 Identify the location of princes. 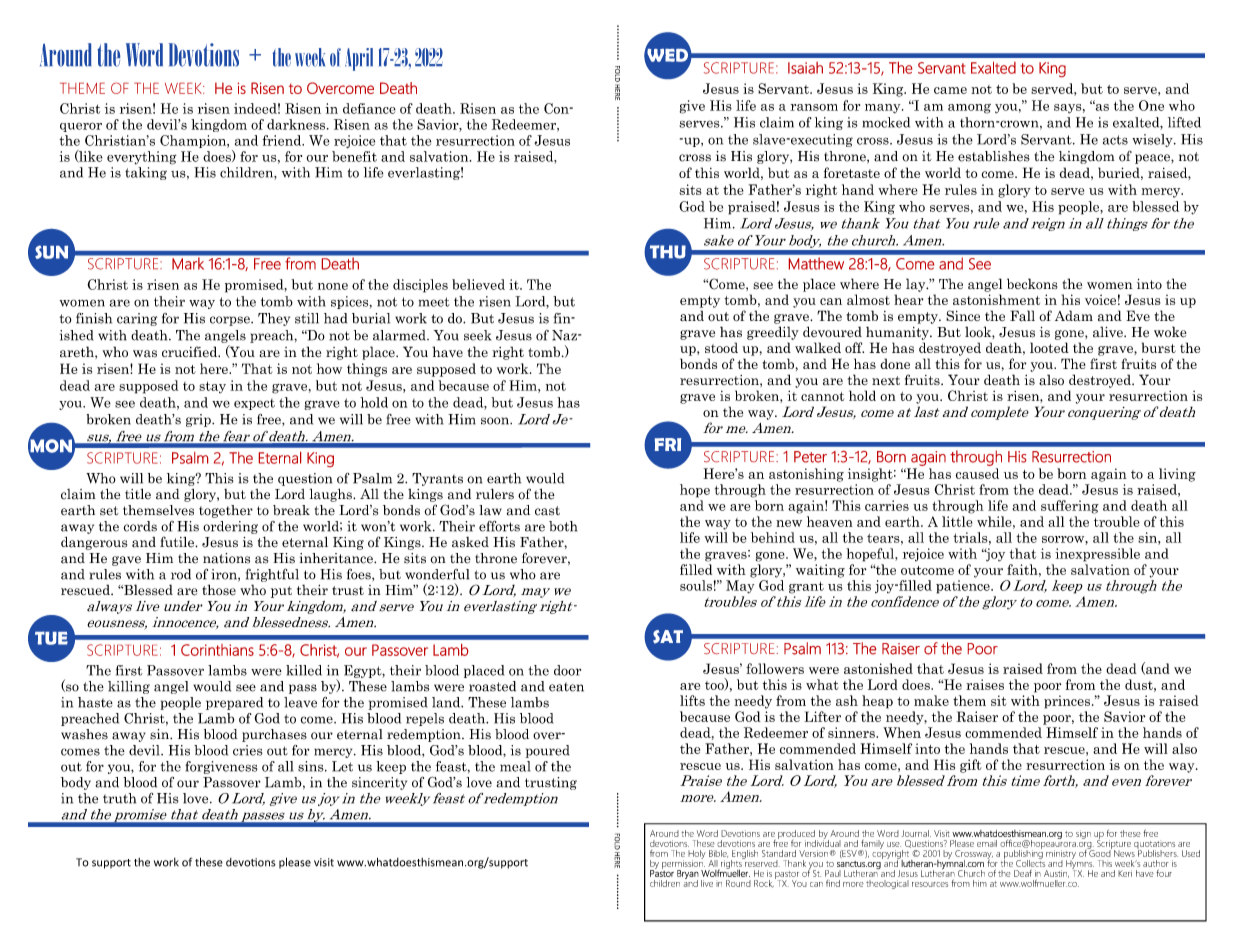
(1067, 702).
